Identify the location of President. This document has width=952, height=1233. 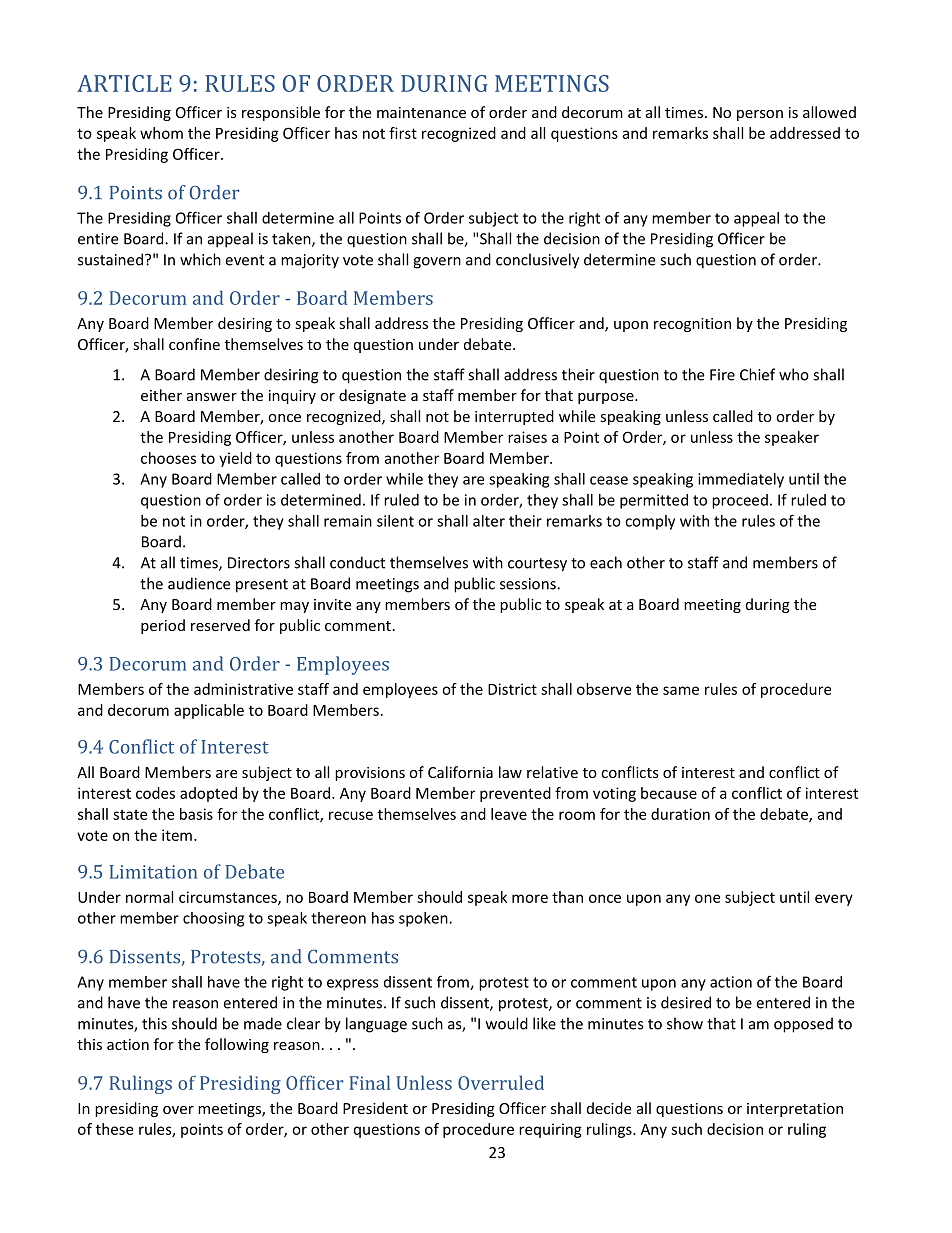
(375, 1108).
